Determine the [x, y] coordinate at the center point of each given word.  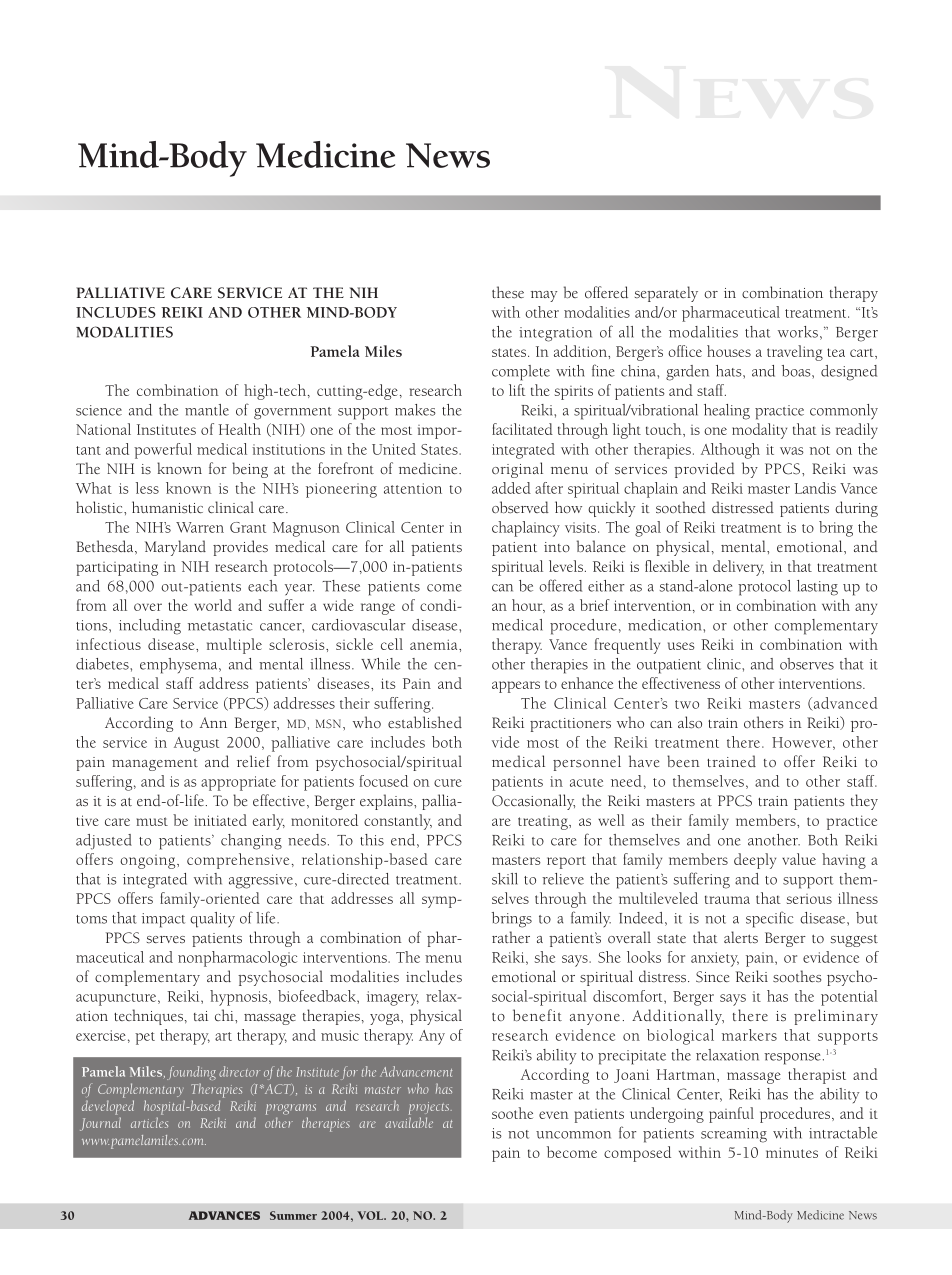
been [683, 761]
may [544, 296]
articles [149, 1122]
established [425, 722]
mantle [207, 410]
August [196, 744]
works [798, 332]
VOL [371, 1215]
